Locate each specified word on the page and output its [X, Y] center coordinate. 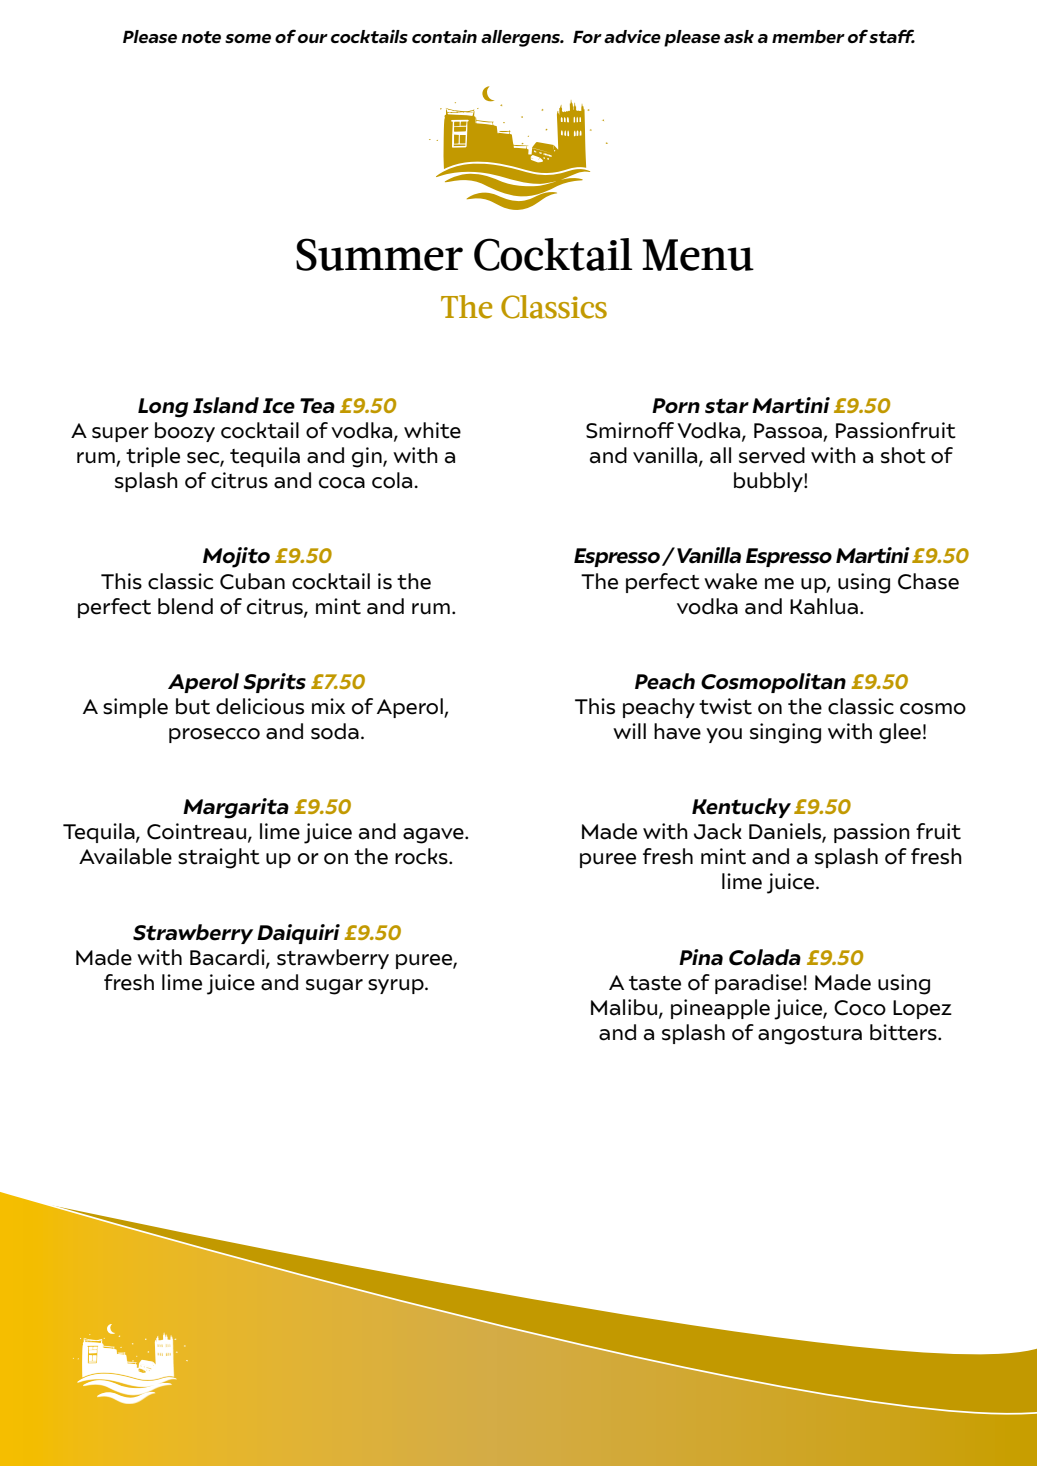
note [201, 37]
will [629, 731]
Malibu [625, 1008]
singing [785, 733]
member [808, 37]
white [432, 430]
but [193, 706]
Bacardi [228, 958]
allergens [521, 38]
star [727, 406]
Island [226, 405]
